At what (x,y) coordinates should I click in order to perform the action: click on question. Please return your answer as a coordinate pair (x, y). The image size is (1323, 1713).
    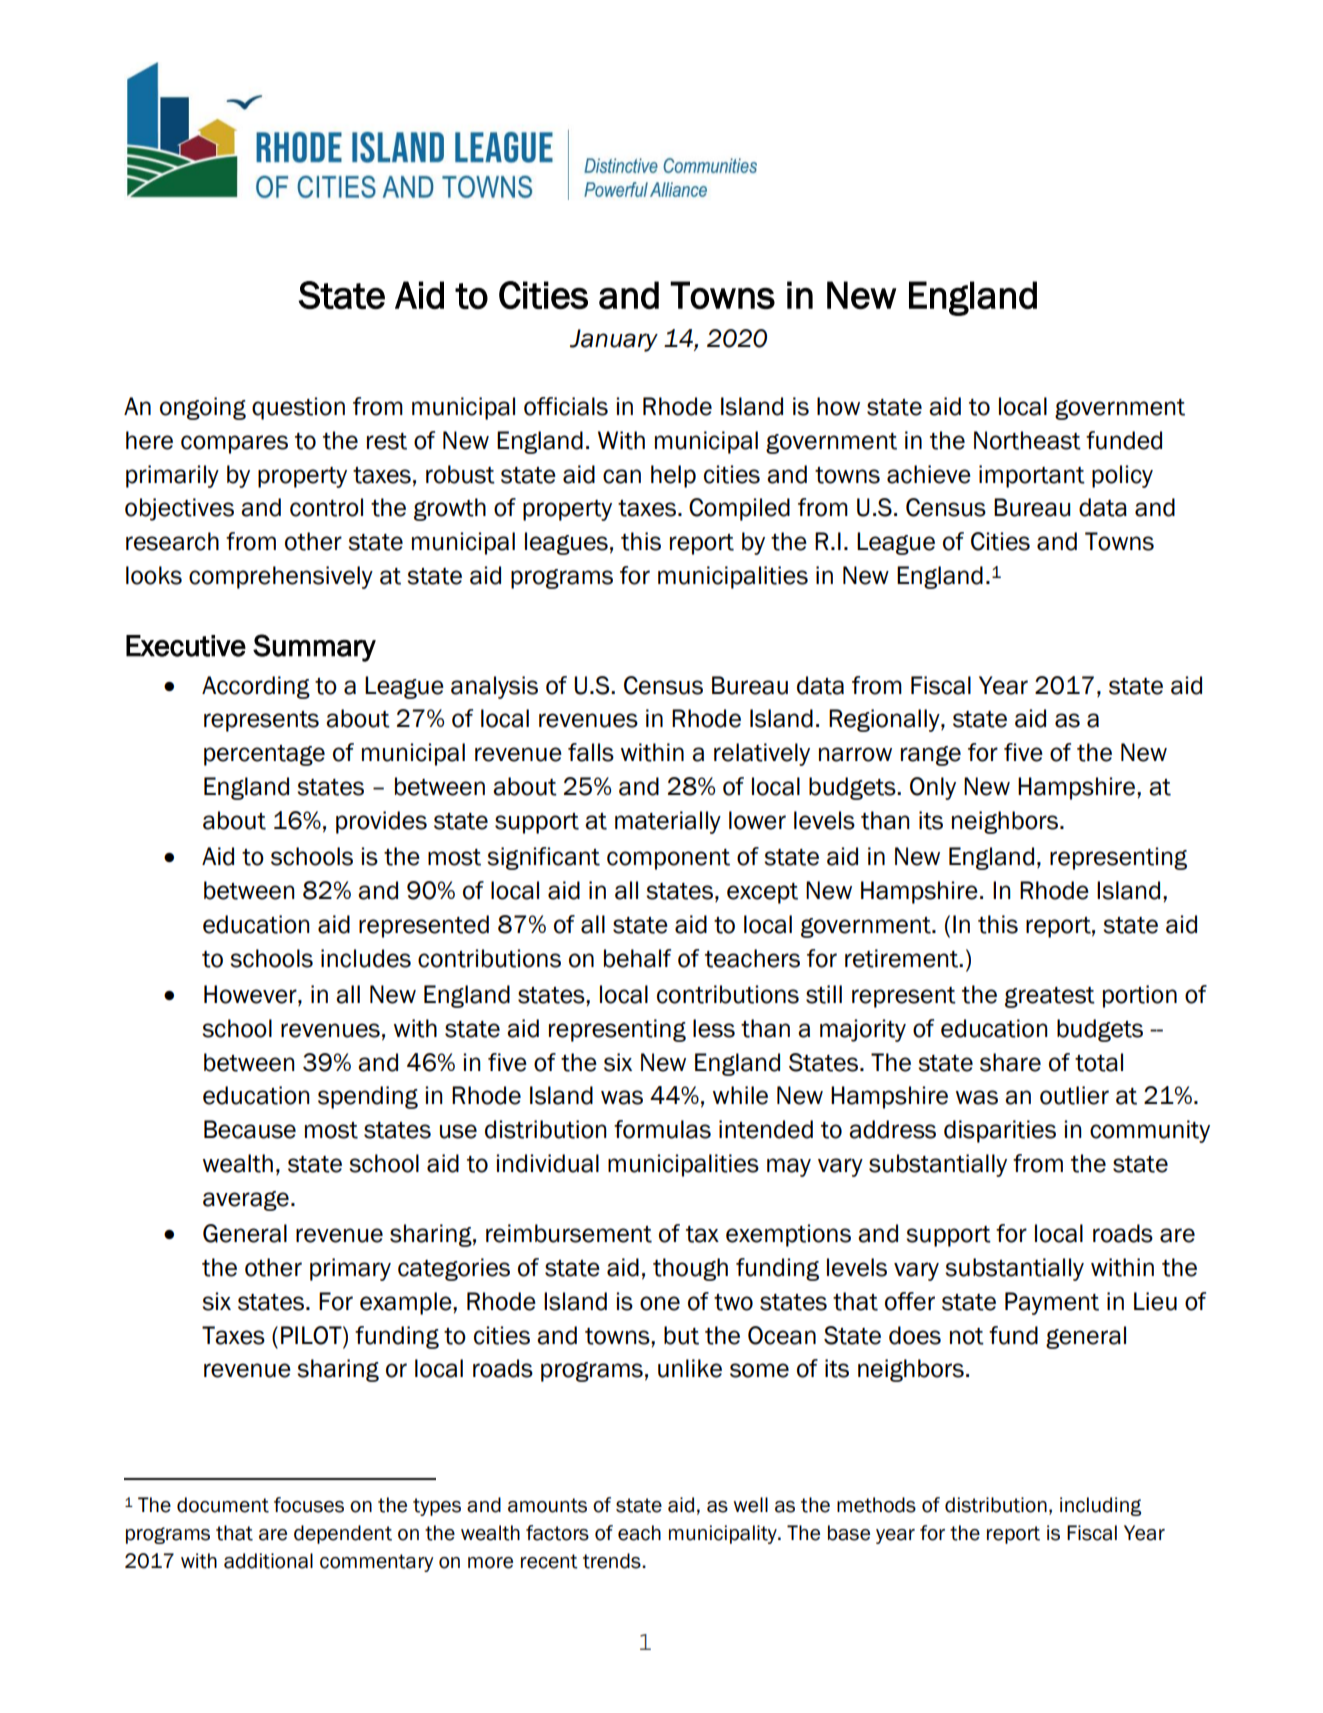
    Looking at the image, I should click on (298, 408).
